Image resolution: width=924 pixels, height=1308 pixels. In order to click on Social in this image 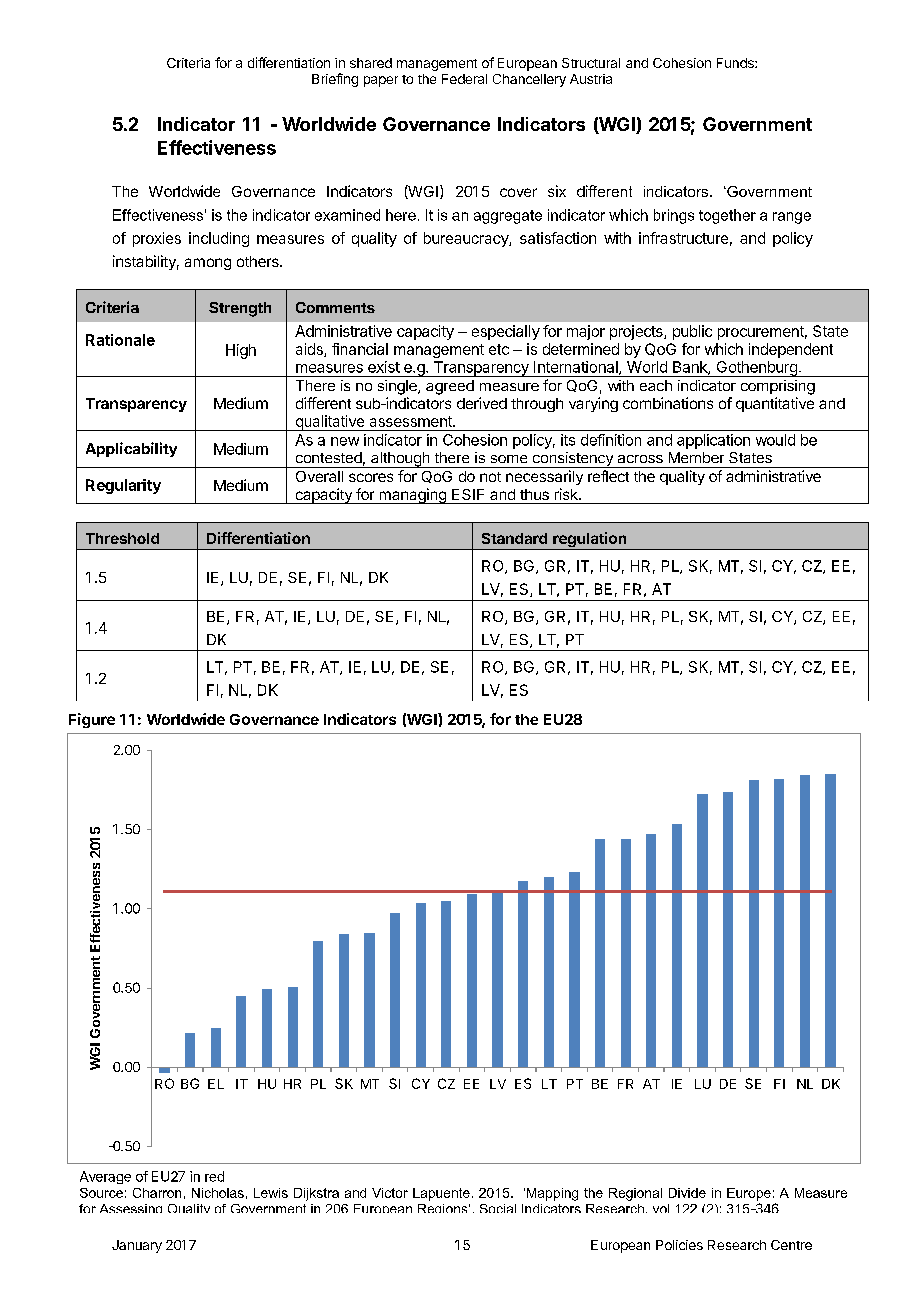, I will do `click(498, 1208)`.
